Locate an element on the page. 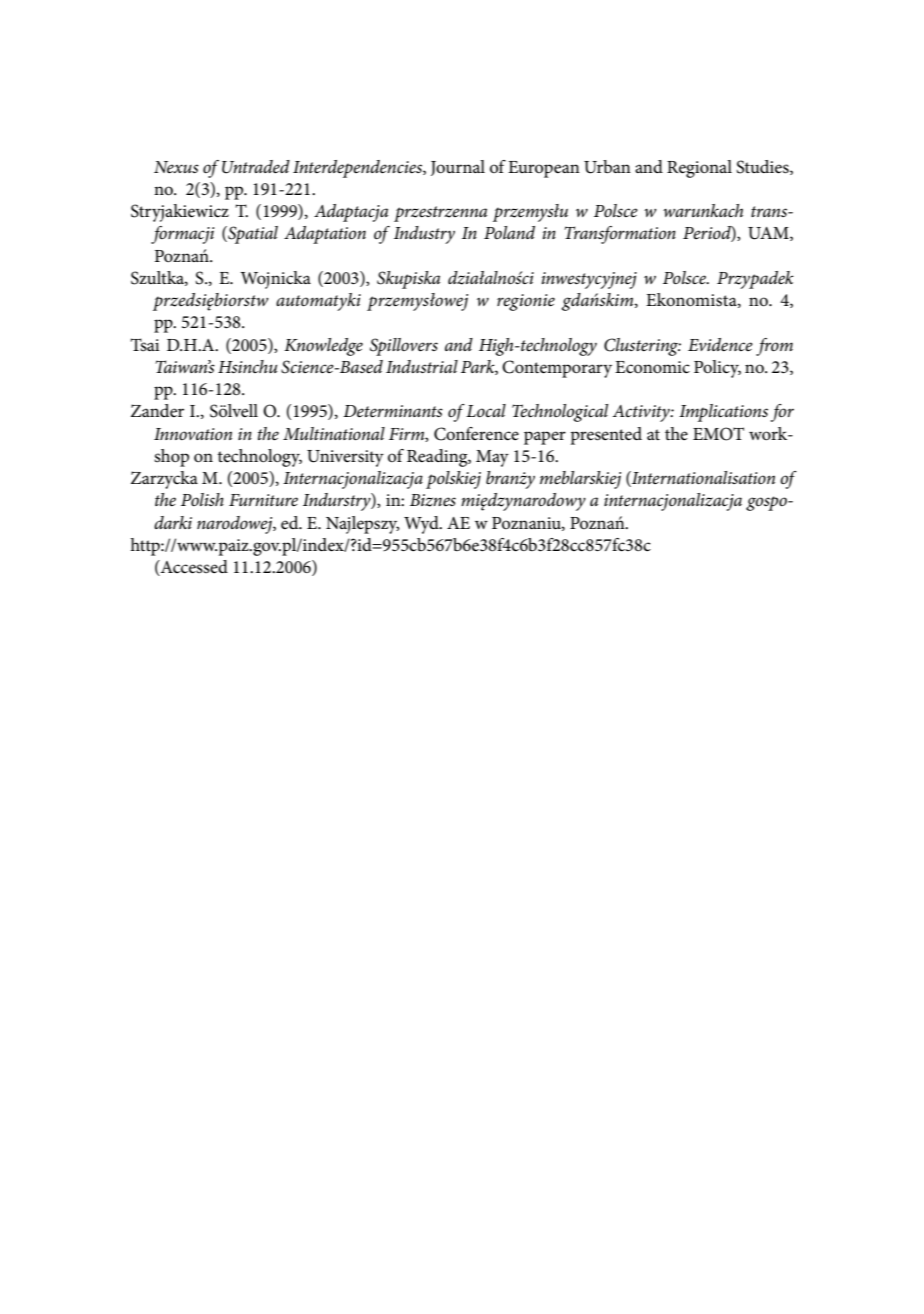  Evidence is located at coordinates (720, 345).
